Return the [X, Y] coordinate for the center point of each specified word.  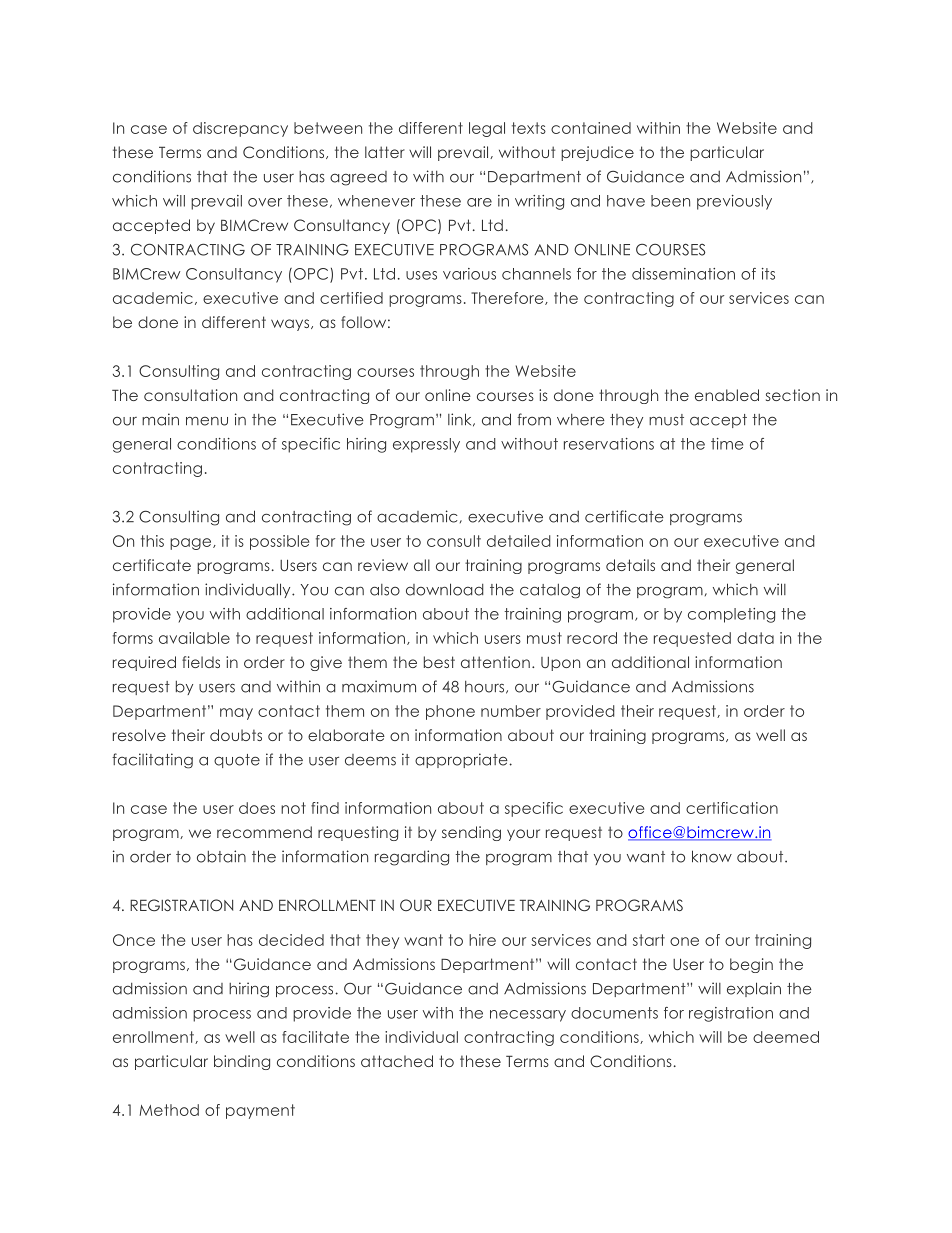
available [194, 638]
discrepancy [240, 129]
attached [397, 1061]
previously [734, 202]
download [445, 589]
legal [487, 129]
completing [731, 615]
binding [242, 1062]
